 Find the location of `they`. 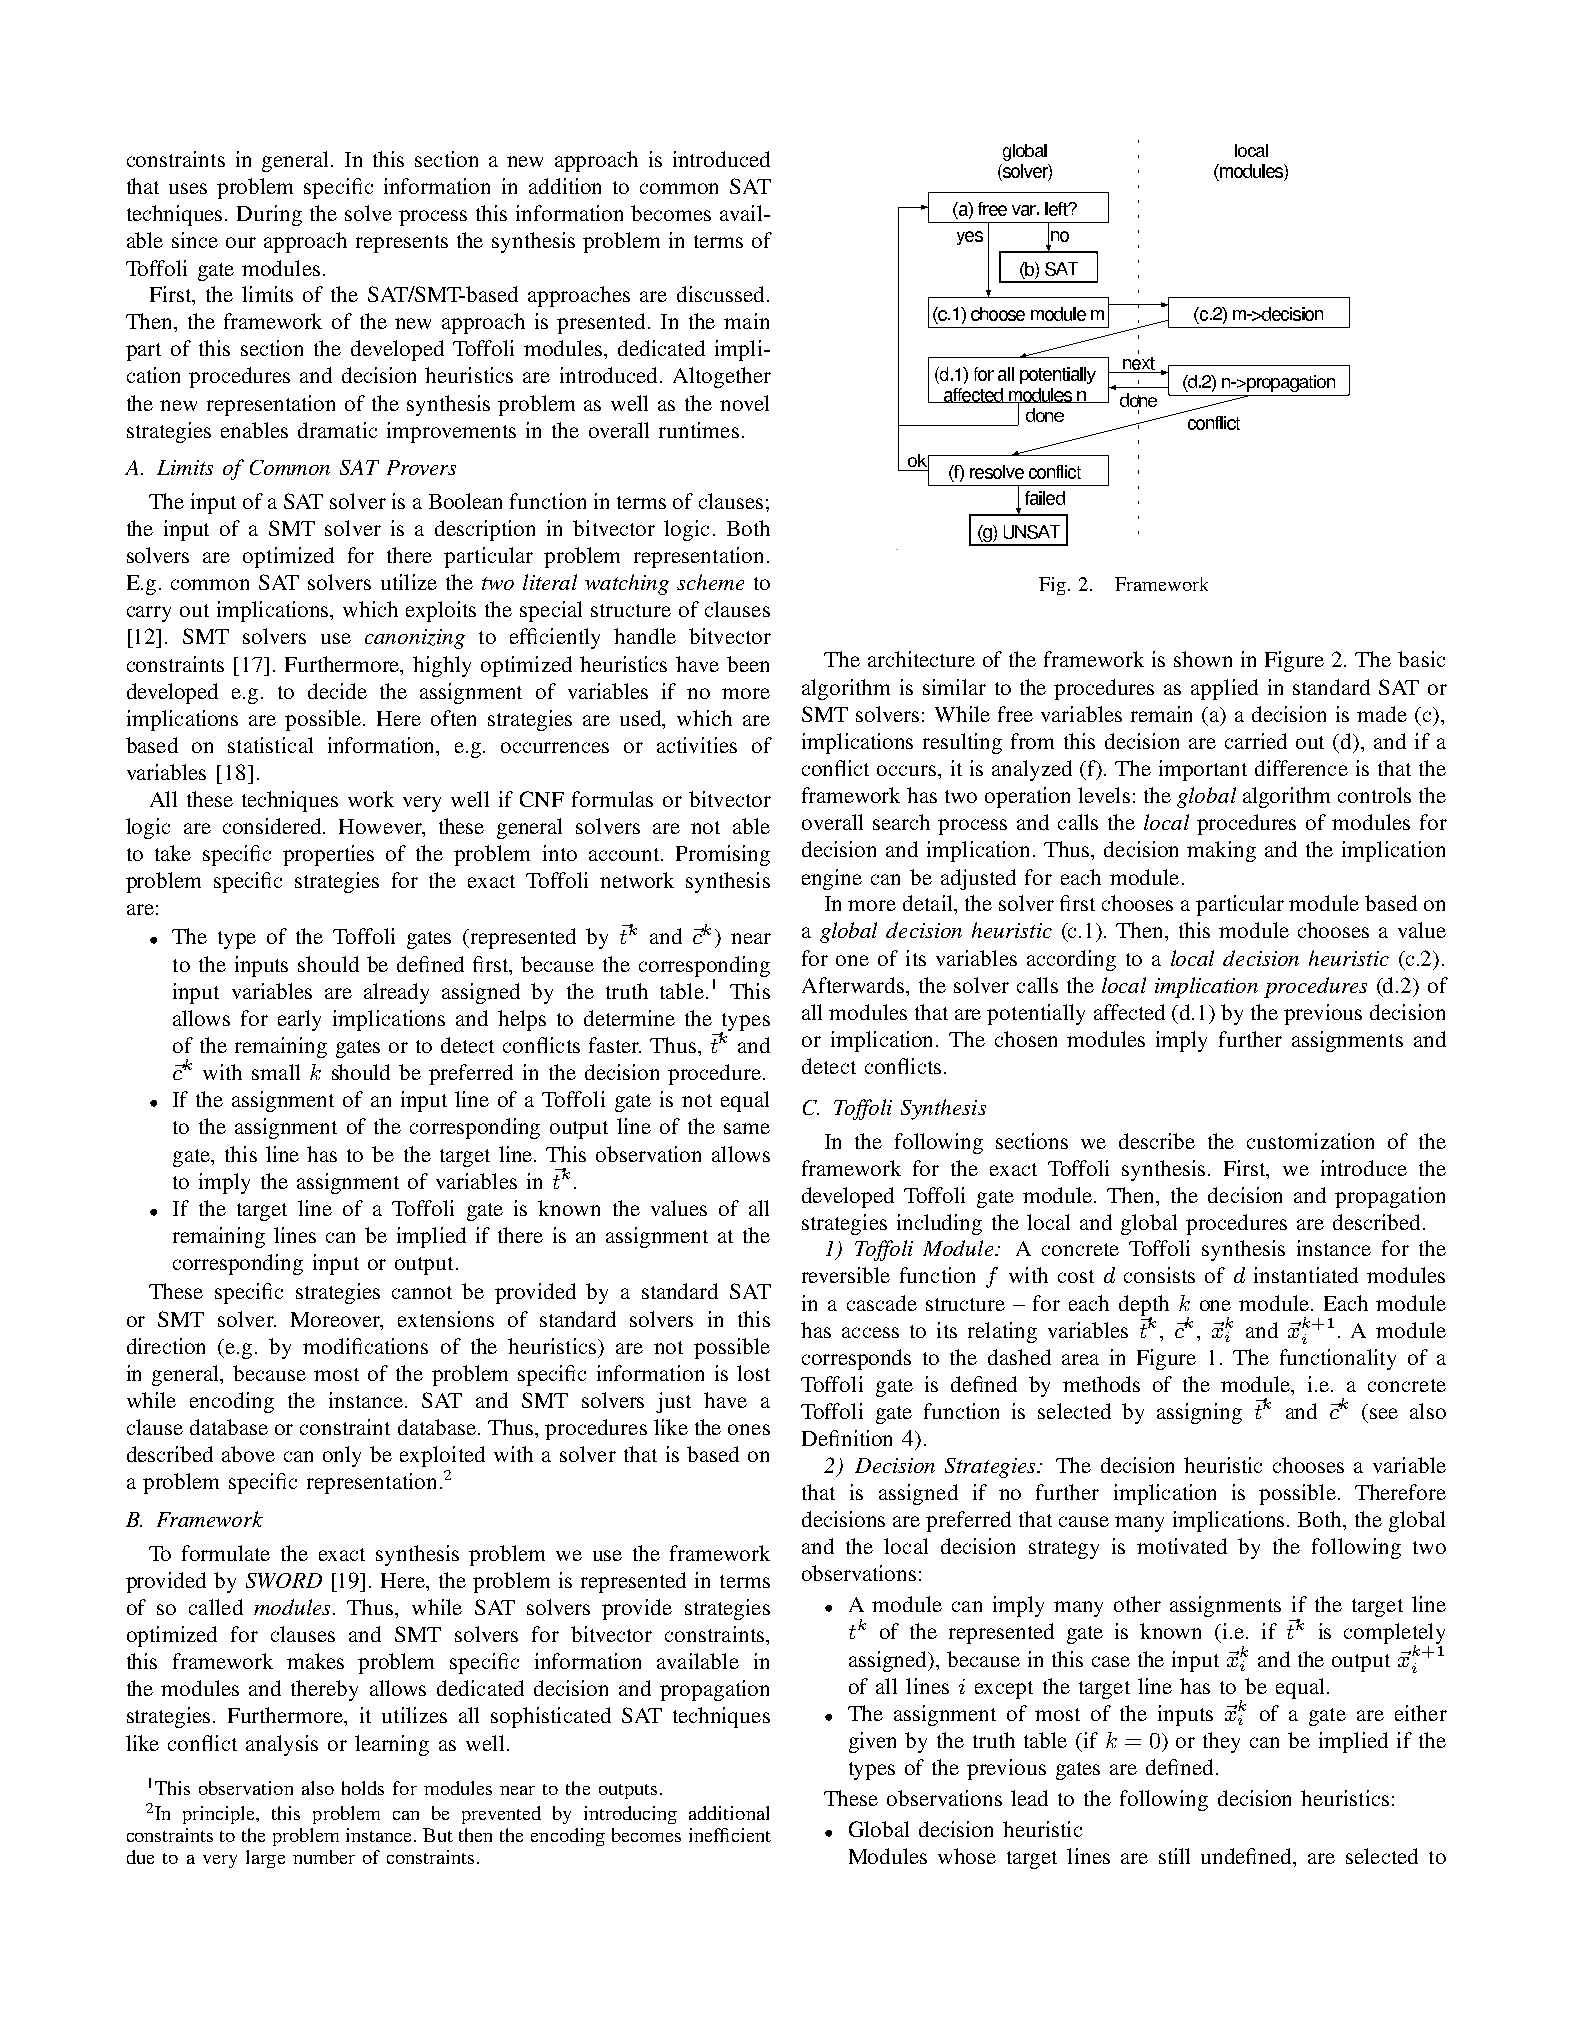

they is located at coordinates (1221, 1742).
